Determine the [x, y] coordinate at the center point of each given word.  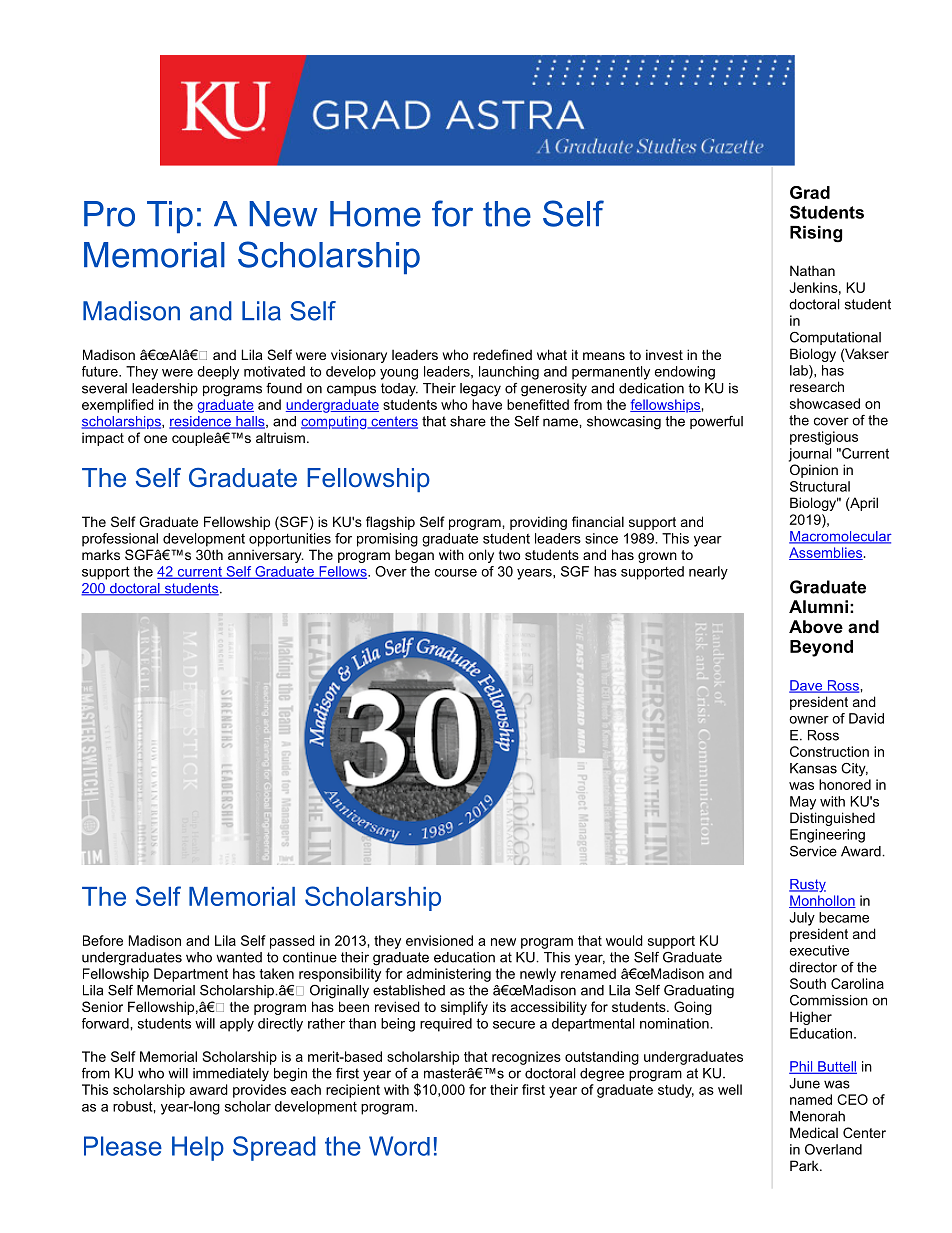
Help [198, 1148]
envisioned [439, 940]
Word [399, 1146]
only [481, 556]
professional [120, 540]
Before [103, 940]
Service [813, 851]
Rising [816, 234]
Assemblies [826, 553]
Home [375, 214]
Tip [170, 217]
